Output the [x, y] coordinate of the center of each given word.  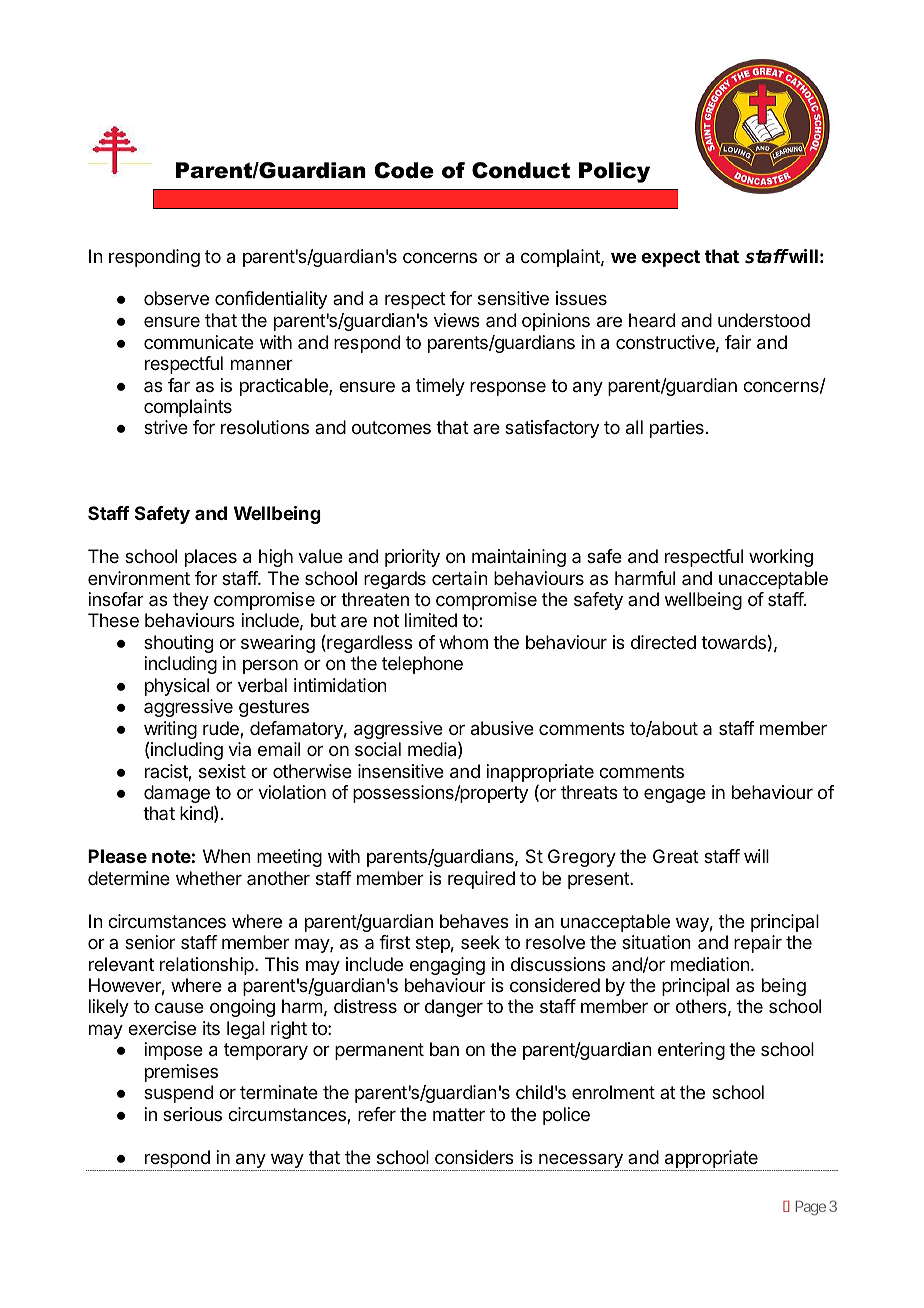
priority [412, 558]
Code [404, 170]
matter [459, 1115]
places [211, 558]
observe [176, 298]
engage [675, 796]
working [781, 558]
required [481, 880]
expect [671, 258]
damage [177, 794]
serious [192, 1114]
